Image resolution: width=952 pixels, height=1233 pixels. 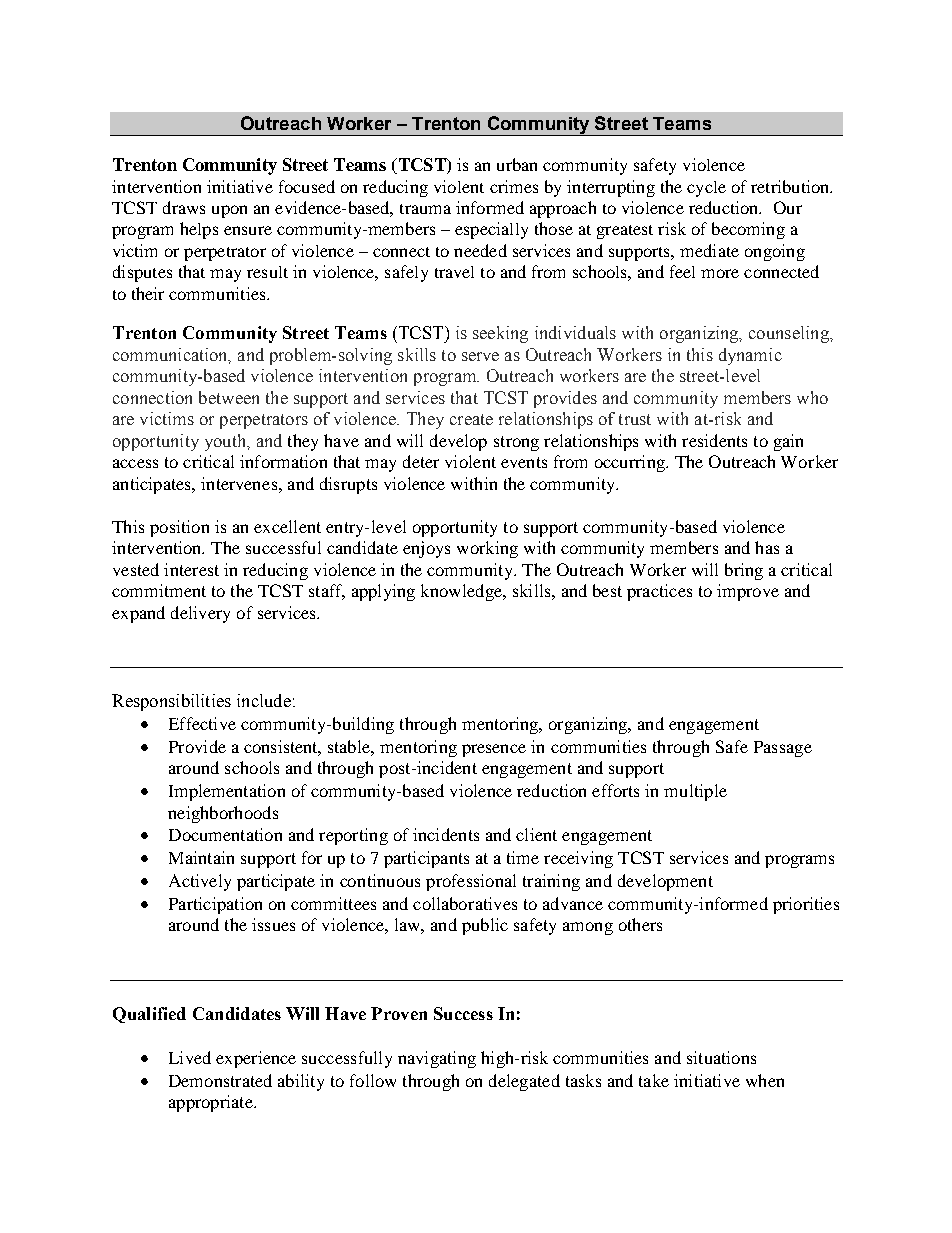 I want to click on knowledge, so click(x=463, y=592).
